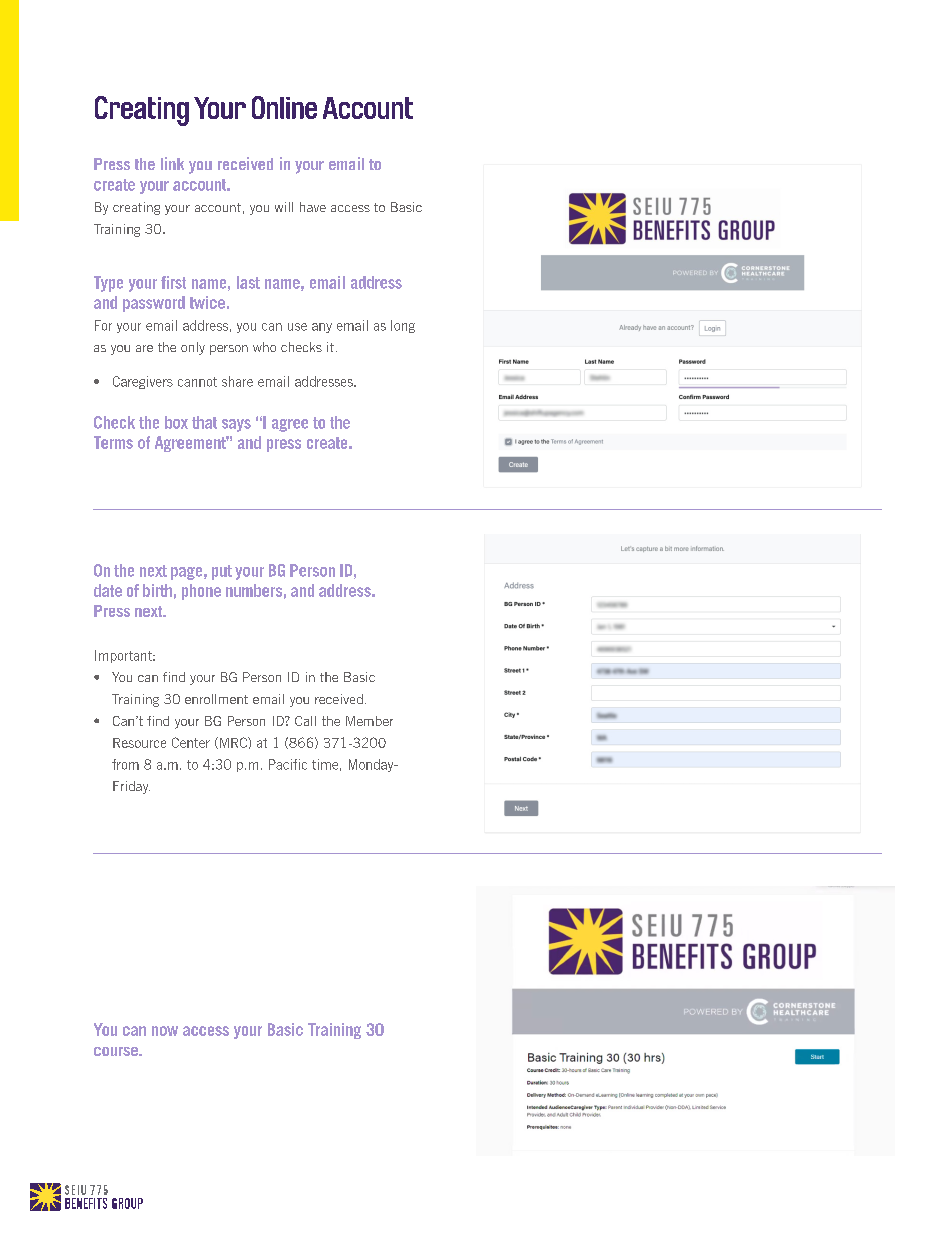 The width and height of the screenshot is (952, 1233). What do you see at coordinates (216, 699) in the screenshot?
I see `enrollment` at bounding box center [216, 699].
